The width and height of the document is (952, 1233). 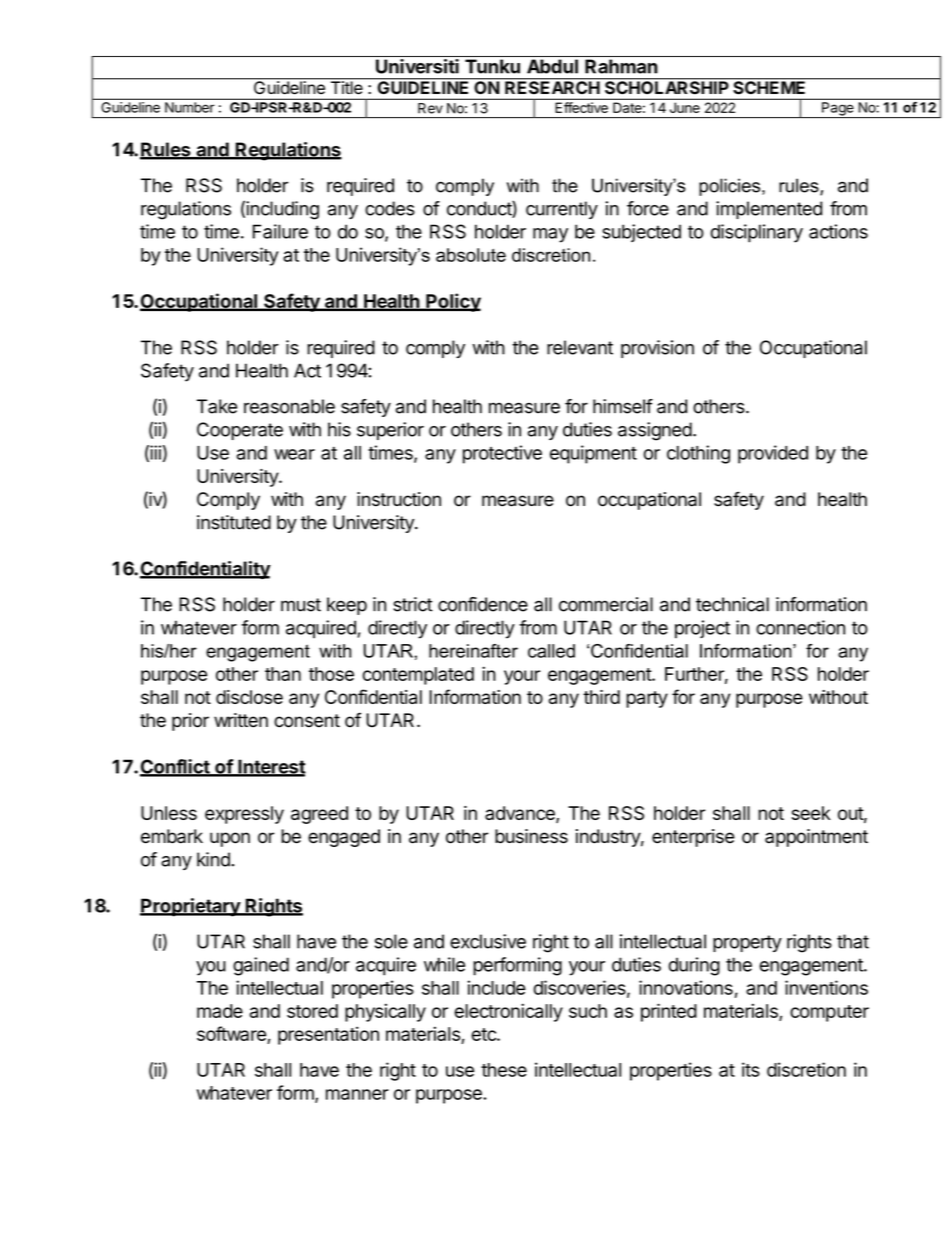 What do you see at coordinates (483, 604) in the document?
I see `confidence` at bounding box center [483, 604].
